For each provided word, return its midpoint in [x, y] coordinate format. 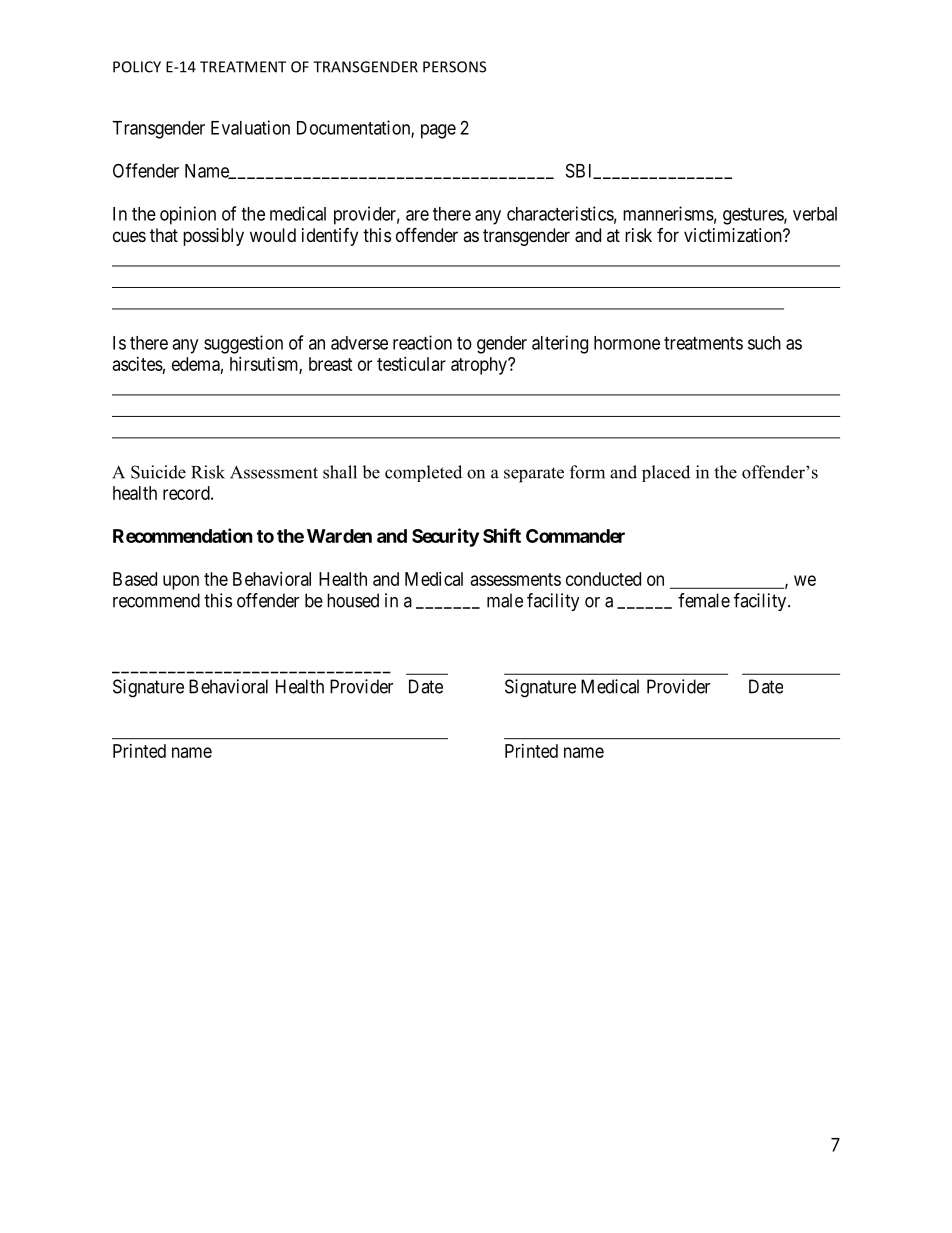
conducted [603, 579]
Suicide [158, 472]
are [417, 215]
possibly [213, 237]
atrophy [480, 366]
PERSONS [454, 67]
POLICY [137, 67]
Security [445, 537]
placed [666, 473]
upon [181, 582]
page [438, 131]
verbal [815, 214]
